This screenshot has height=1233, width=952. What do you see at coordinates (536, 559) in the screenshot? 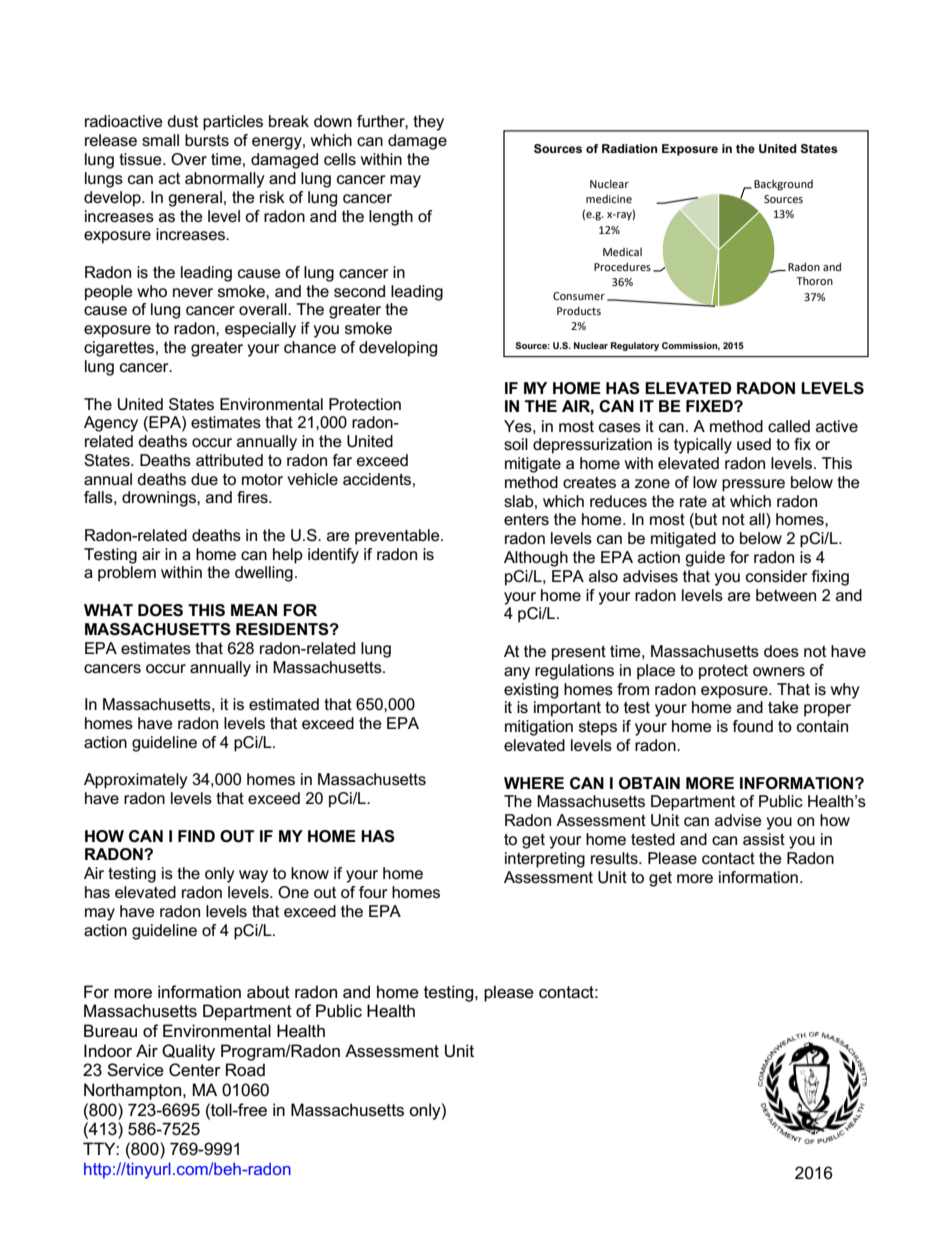
I see `Although` at bounding box center [536, 559].
